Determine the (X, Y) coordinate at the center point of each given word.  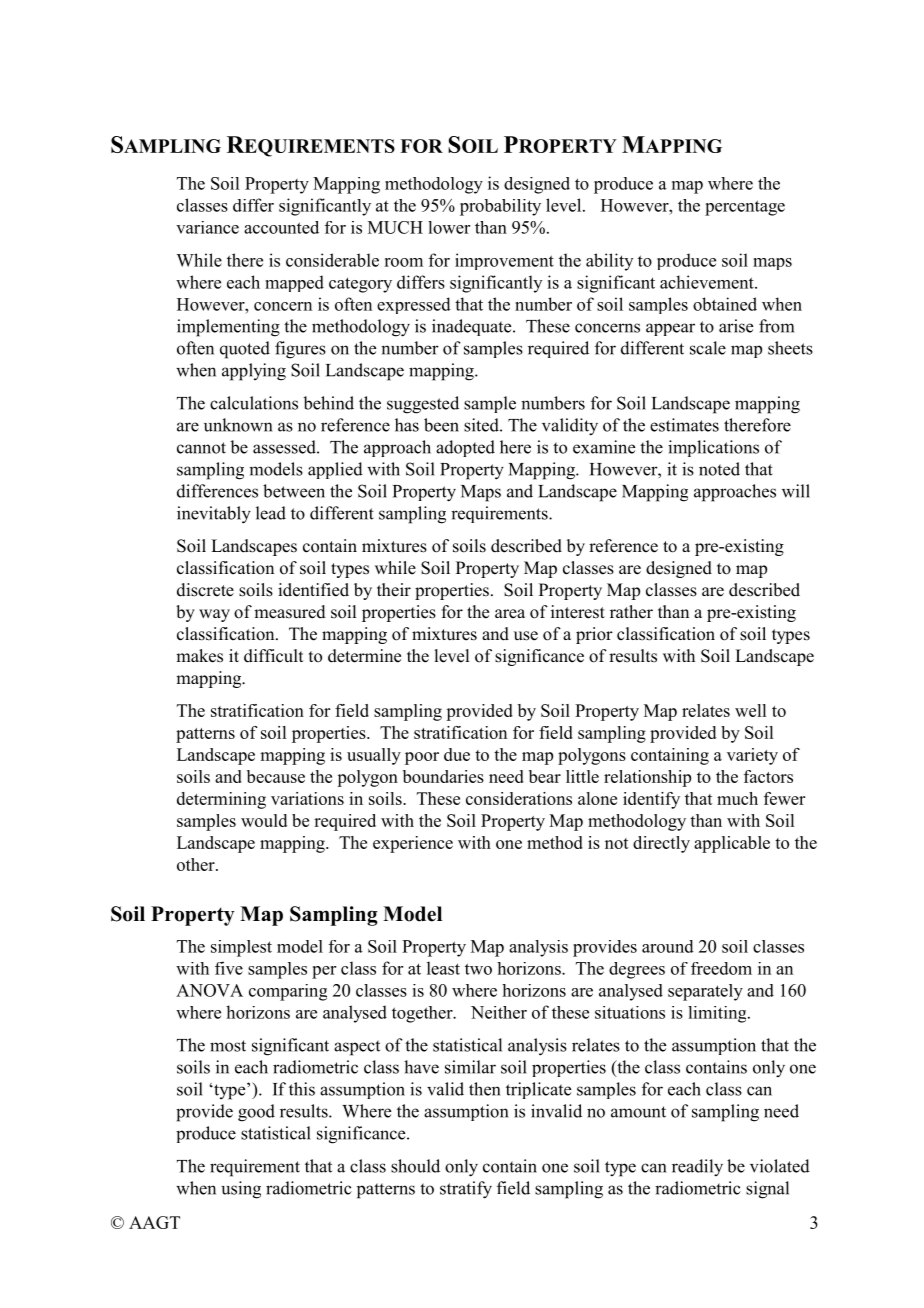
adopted (465, 448)
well (750, 710)
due (457, 754)
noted (719, 469)
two (478, 969)
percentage (745, 208)
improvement (504, 261)
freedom (721, 968)
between (294, 491)
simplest (241, 948)
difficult (273, 656)
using (241, 1190)
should (415, 1166)
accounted (281, 227)
